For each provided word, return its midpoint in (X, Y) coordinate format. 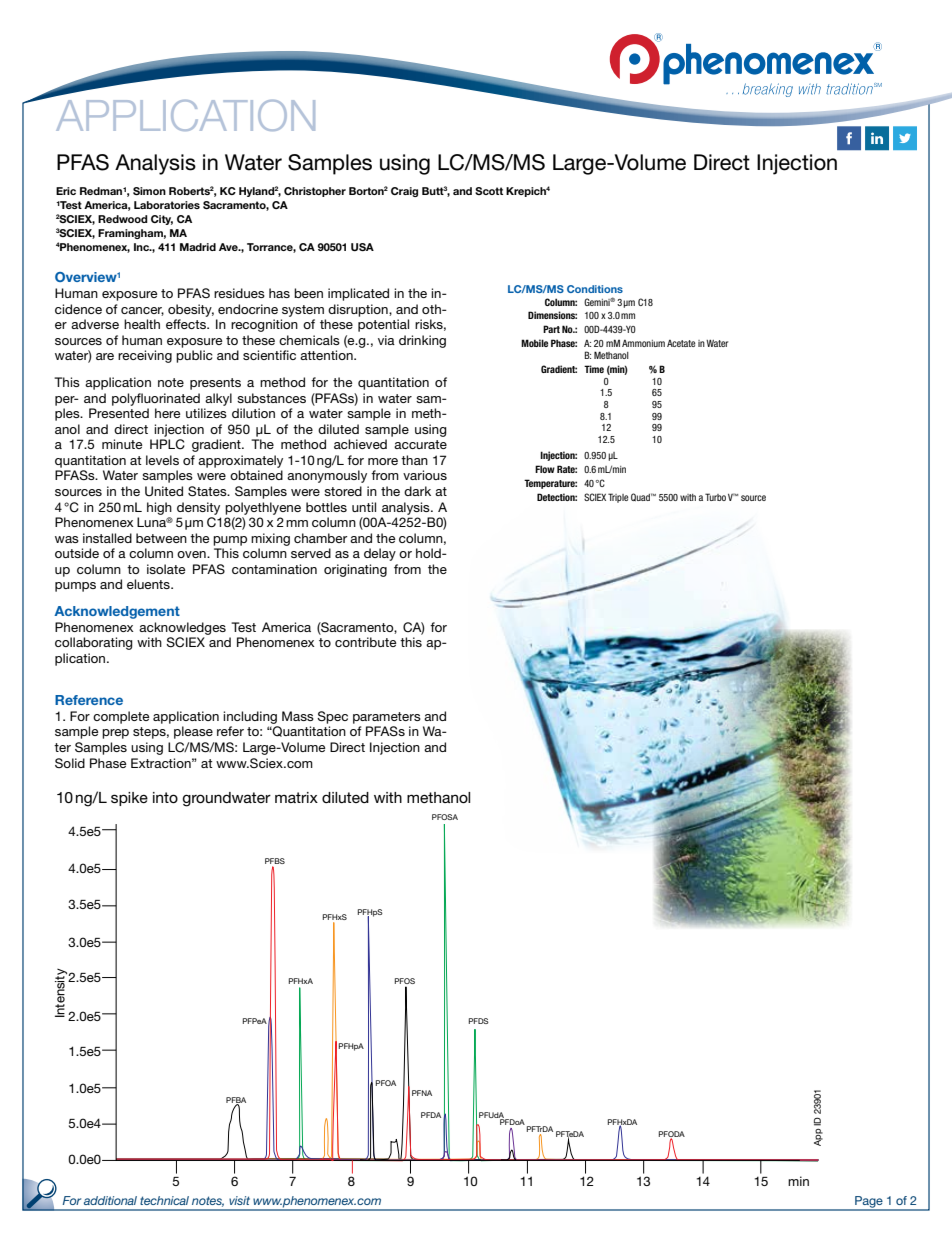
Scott (489, 191)
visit (239, 1200)
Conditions (595, 289)
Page (869, 1203)
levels (162, 460)
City (162, 220)
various (425, 475)
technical (164, 1200)
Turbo (715, 497)
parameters (387, 718)
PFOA (386, 1083)
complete (121, 717)
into (165, 797)
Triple (618, 498)
